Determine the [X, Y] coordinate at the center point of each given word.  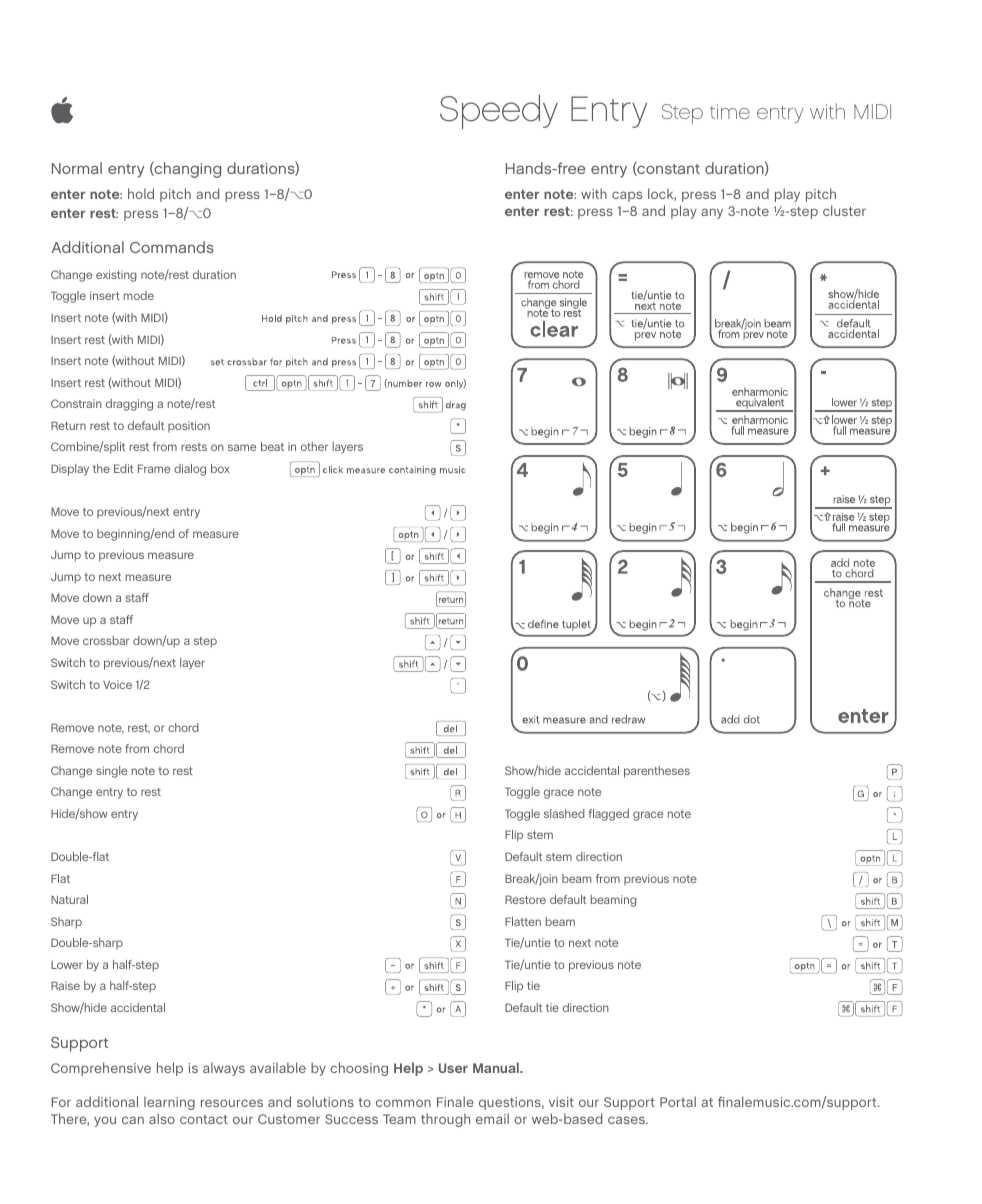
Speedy [499, 112]
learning [169, 1103]
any [712, 213]
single [111, 772]
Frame [154, 468]
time [730, 111]
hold [141, 193]
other [314, 446]
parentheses [657, 772]
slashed [564, 813]
